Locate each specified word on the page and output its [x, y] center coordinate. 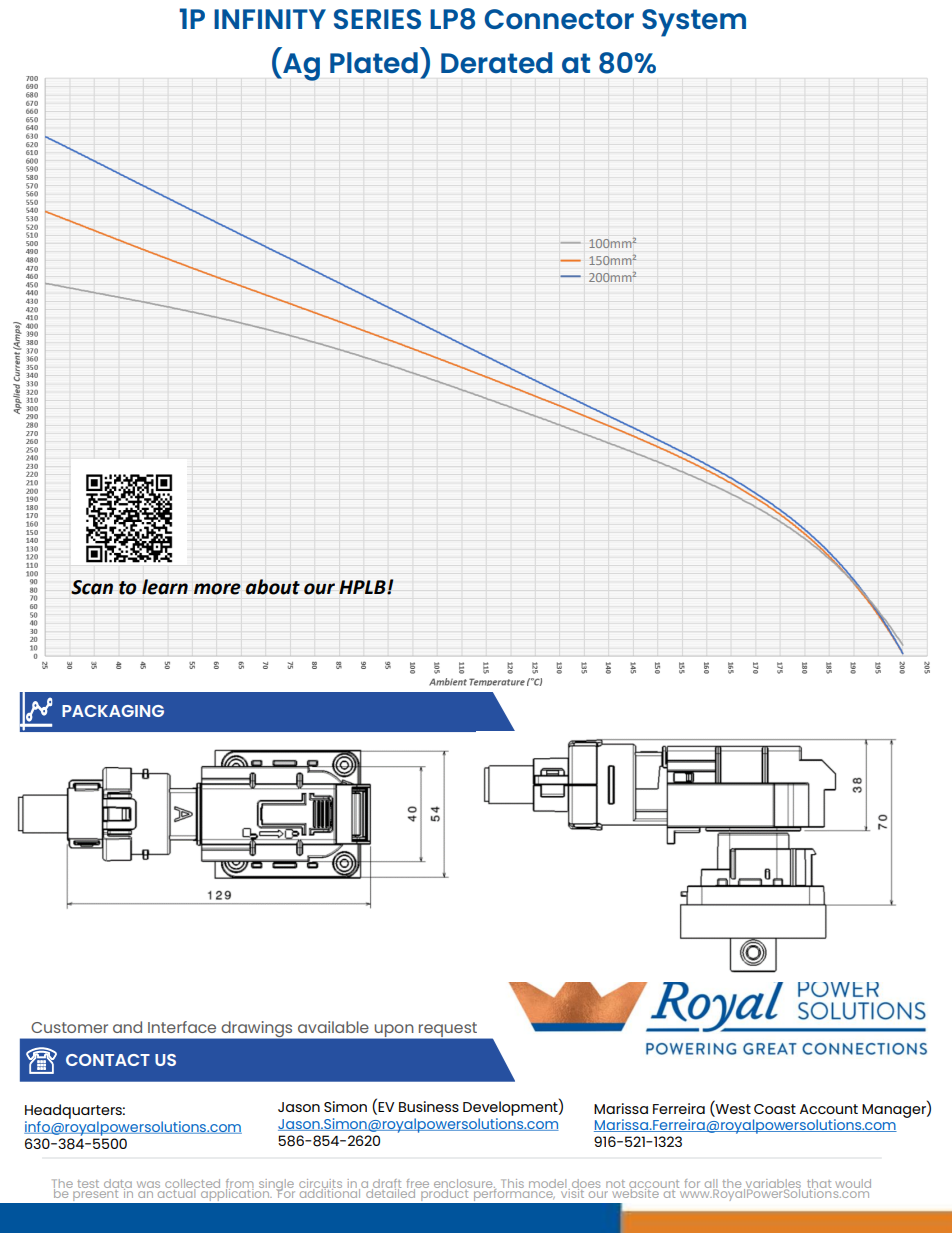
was [148, 1184]
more [217, 589]
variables [772, 1184]
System [694, 23]
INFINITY [270, 19]
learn [165, 587]
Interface [182, 1027]
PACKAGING [113, 711]
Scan [92, 587]
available [333, 1027]
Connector [559, 19]
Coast [775, 1109]
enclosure [464, 1184]
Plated [374, 62]
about [272, 587]
